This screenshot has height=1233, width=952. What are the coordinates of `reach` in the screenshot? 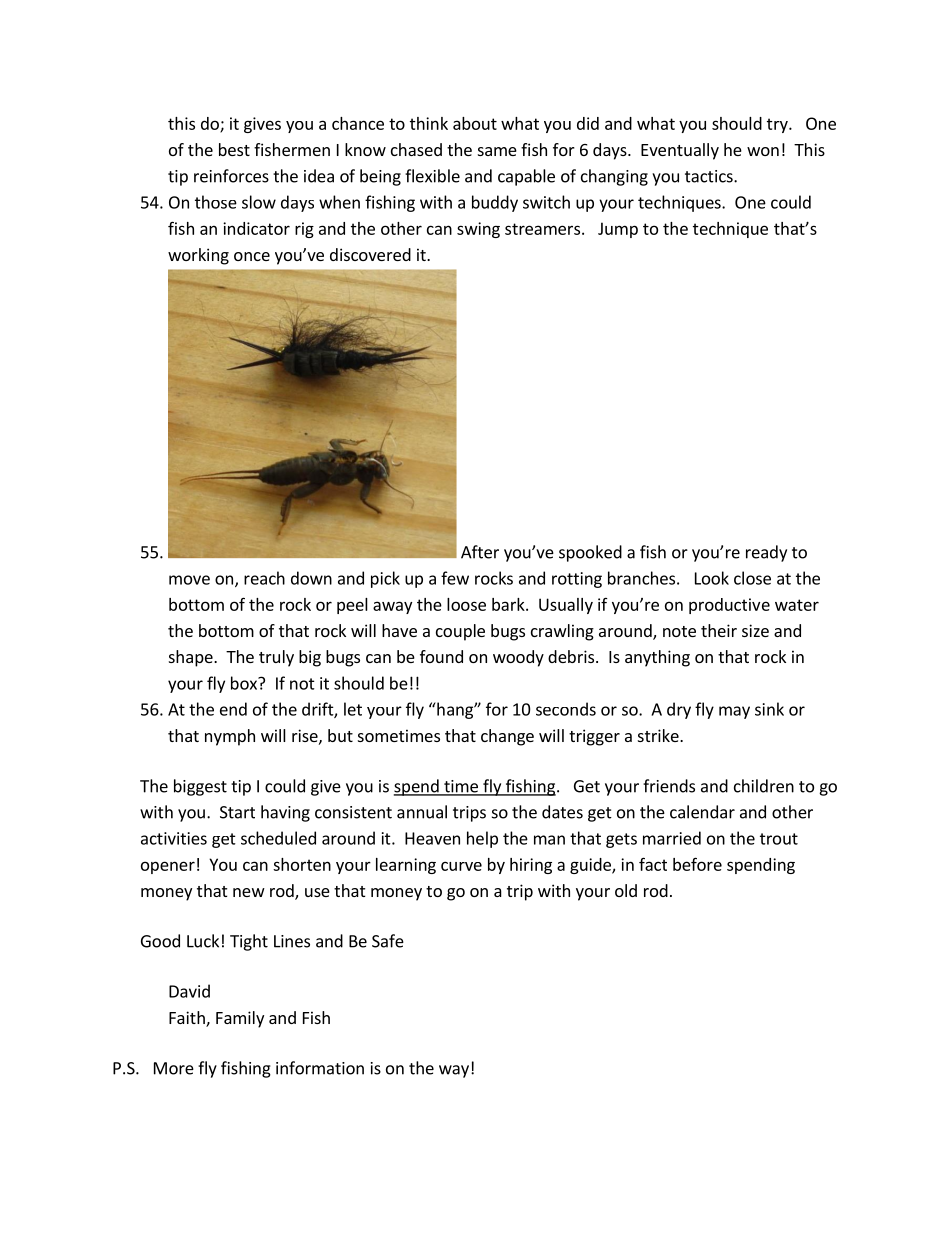 It's located at (264, 578).
